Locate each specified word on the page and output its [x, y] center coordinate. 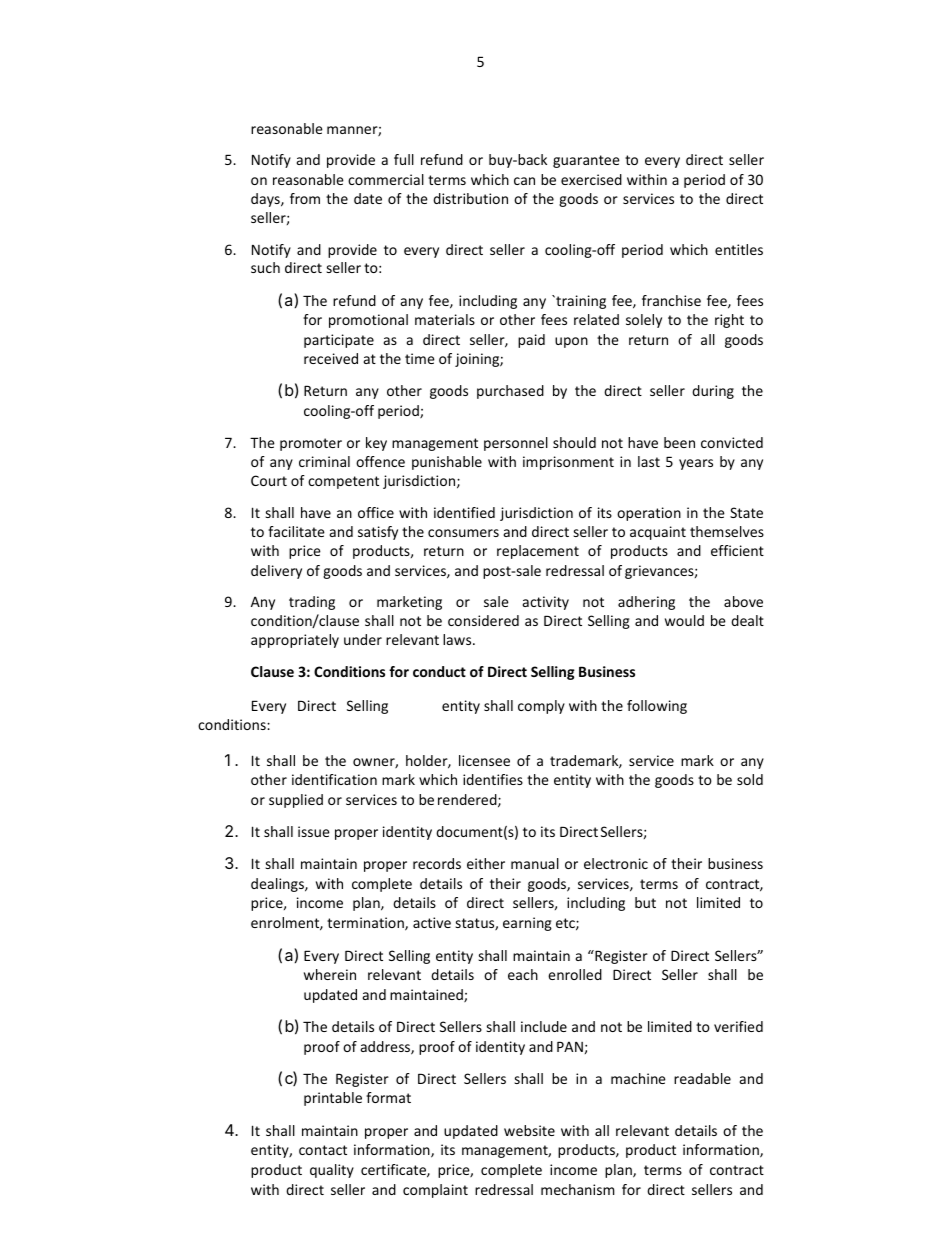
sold [750, 779]
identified [464, 512]
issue [314, 831]
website [529, 1130]
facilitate [296, 531]
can [524, 181]
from [305, 198]
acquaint [658, 533]
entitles [739, 249]
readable [702, 1078]
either [486, 863]
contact [323, 1150]
